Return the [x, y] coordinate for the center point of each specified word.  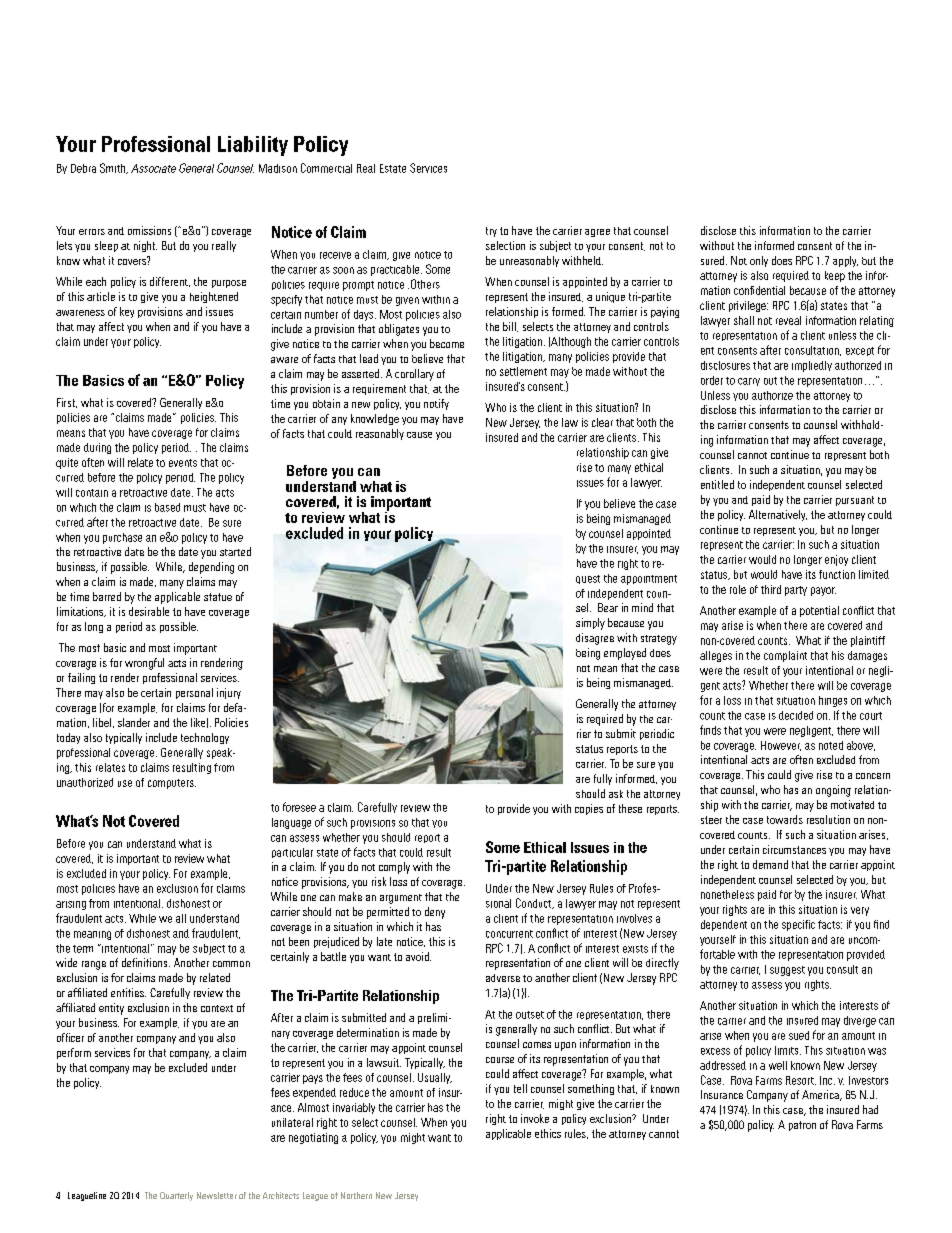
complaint [785, 656]
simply [590, 624]
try [491, 232]
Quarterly [176, 1196]
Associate [153, 168]
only [759, 261]
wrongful [144, 664]
